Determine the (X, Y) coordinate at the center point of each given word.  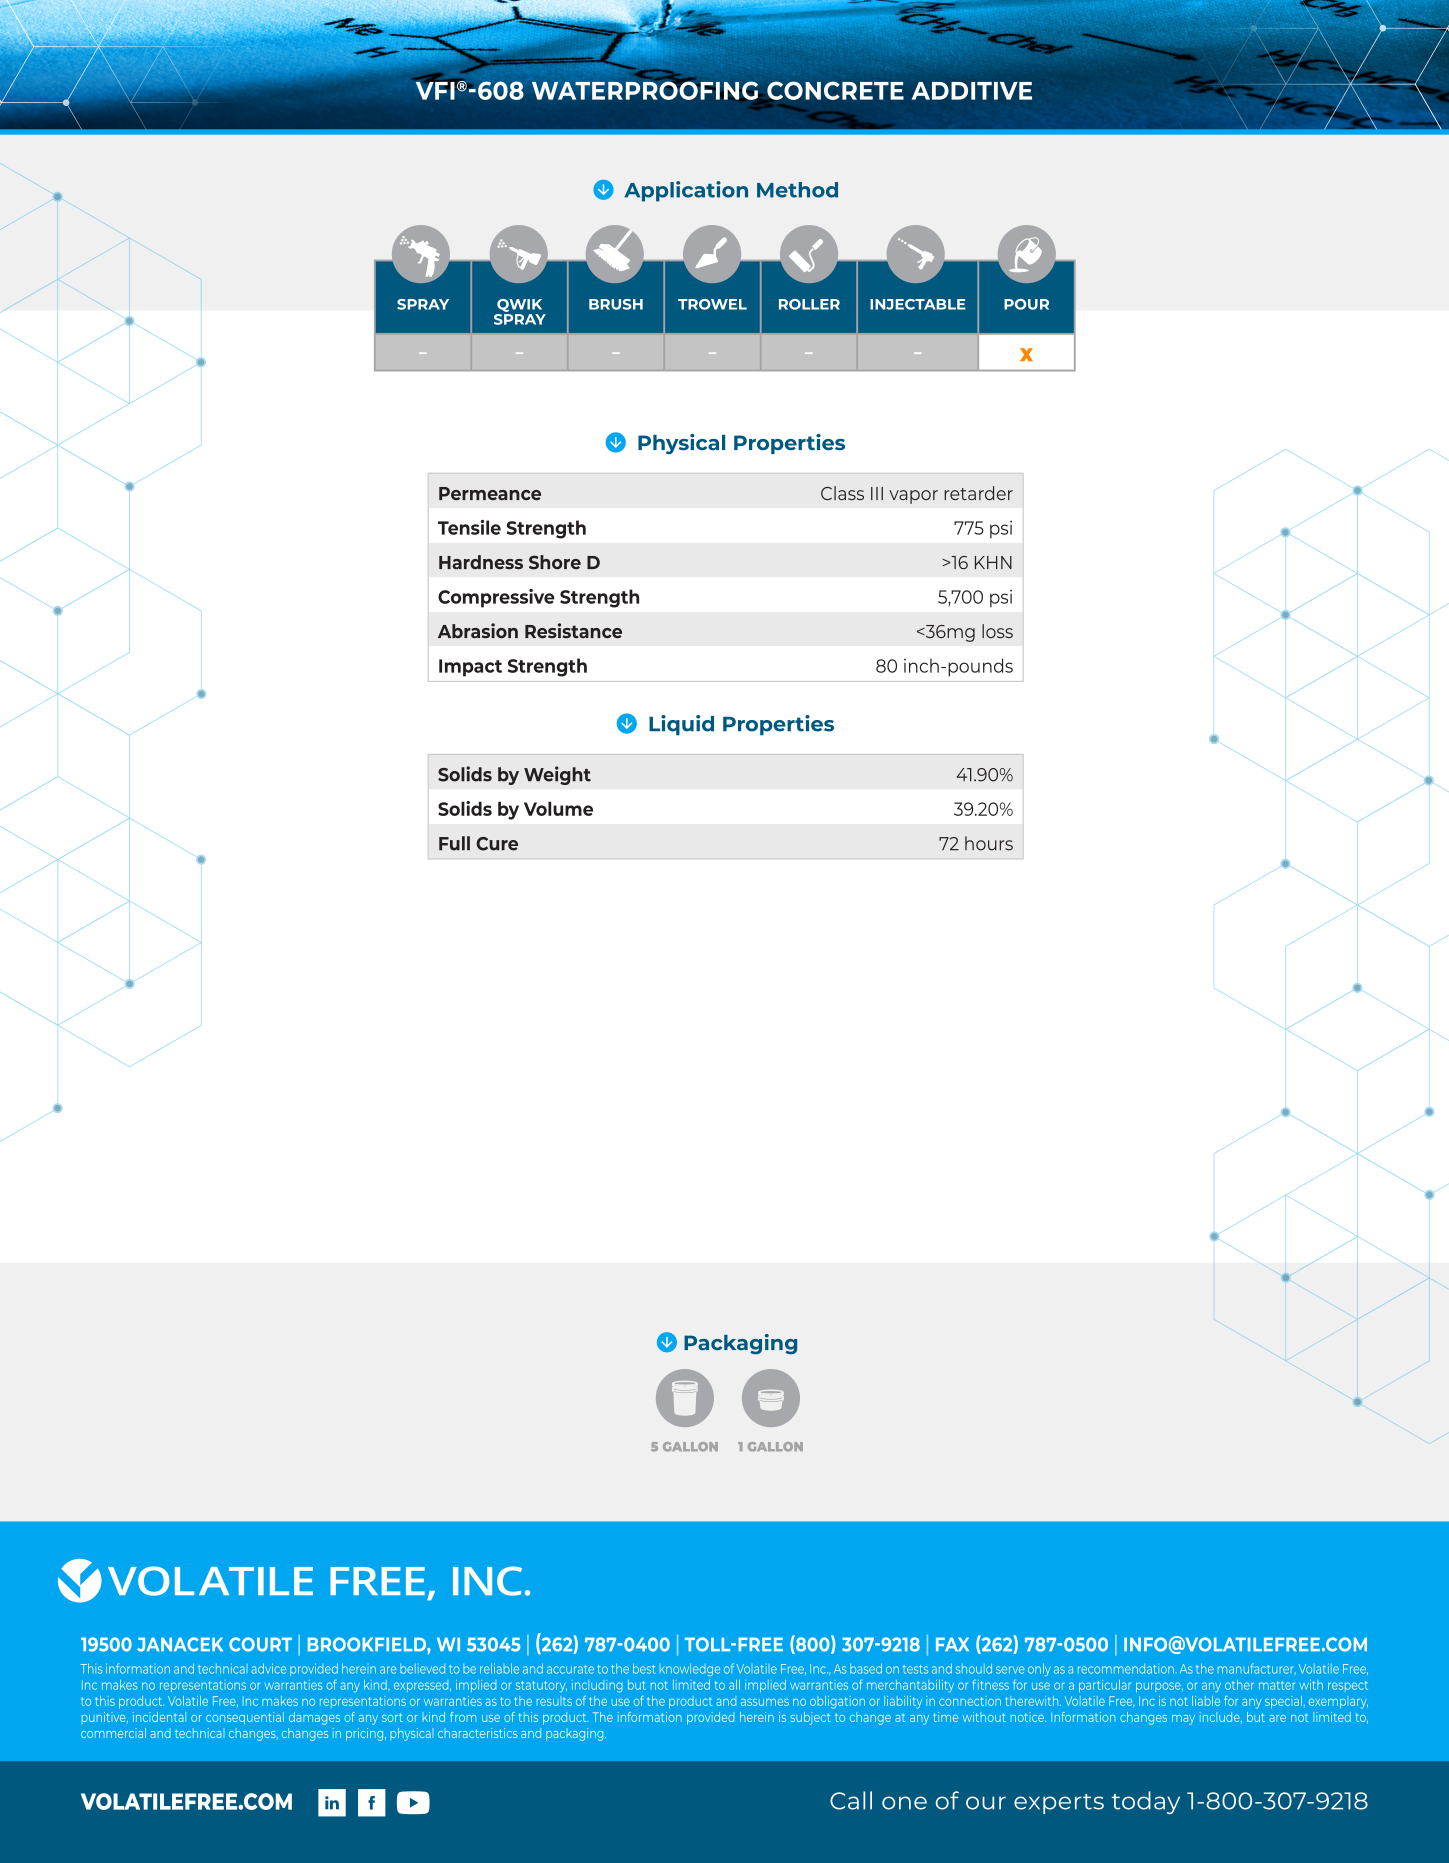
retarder (978, 493)
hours (989, 843)
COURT (260, 1644)
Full (454, 843)
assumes (765, 1702)
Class (842, 493)
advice (268, 1668)
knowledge (690, 1670)
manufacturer (1257, 1668)
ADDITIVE (972, 91)
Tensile (469, 527)
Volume (558, 808)
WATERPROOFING (645, 90)
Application (686, 191)
